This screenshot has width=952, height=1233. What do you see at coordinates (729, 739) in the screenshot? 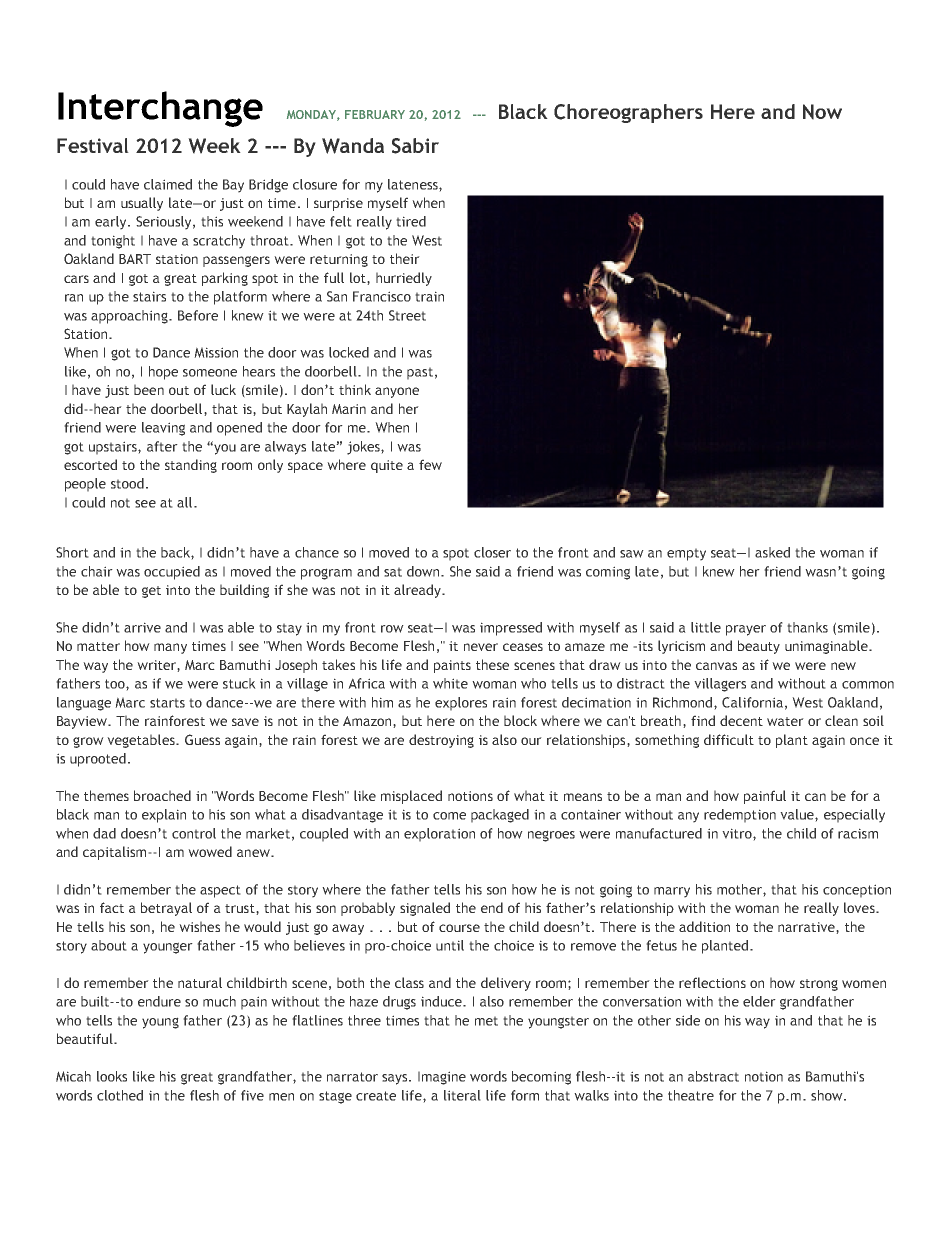
I see `difficult` at bounding box center [729, 739].
